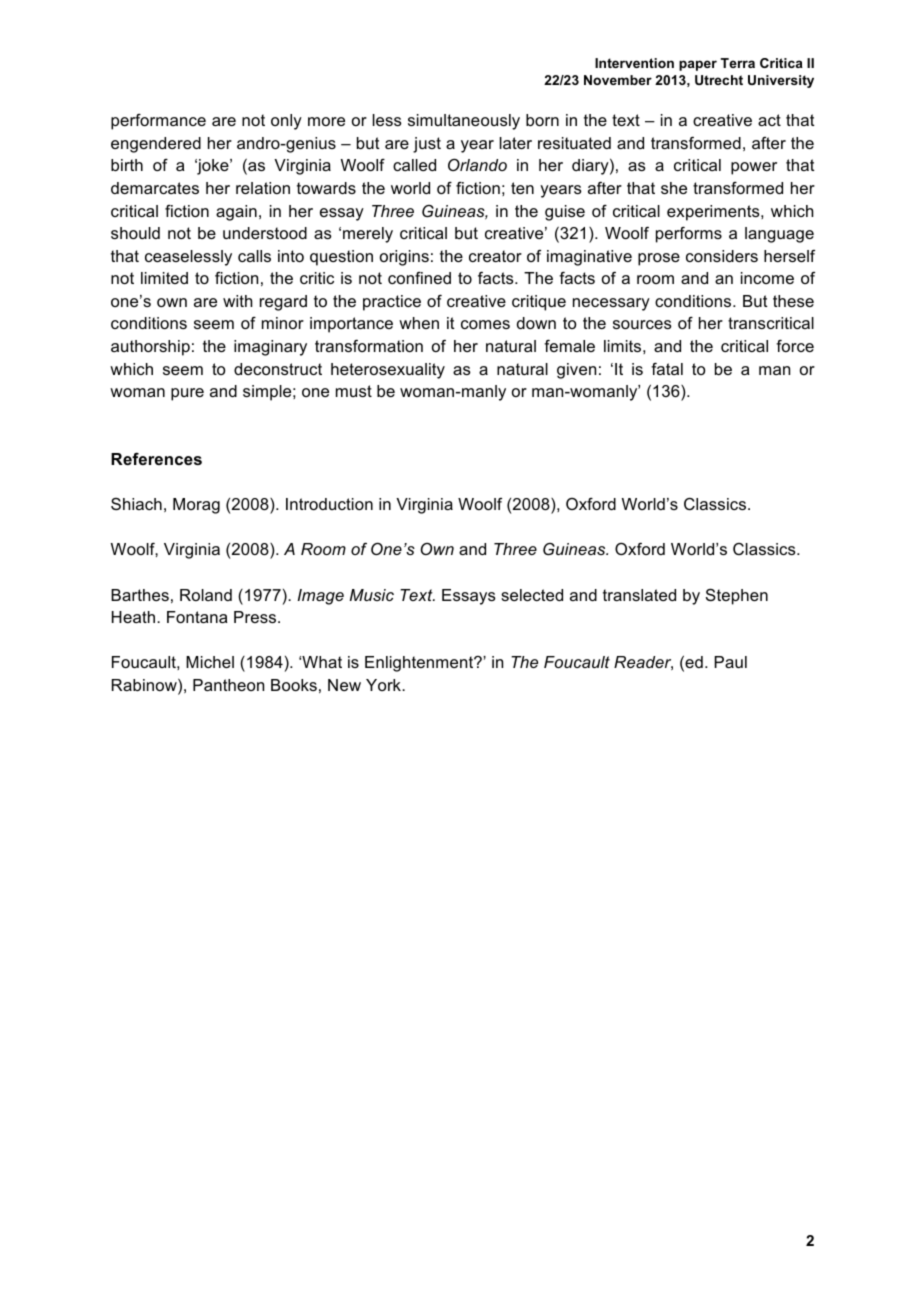 This page has height=1308, width=924. What do you see at coordinates (667, 369) in the page?
I see `fatal` at bounding box center [667, 369].
